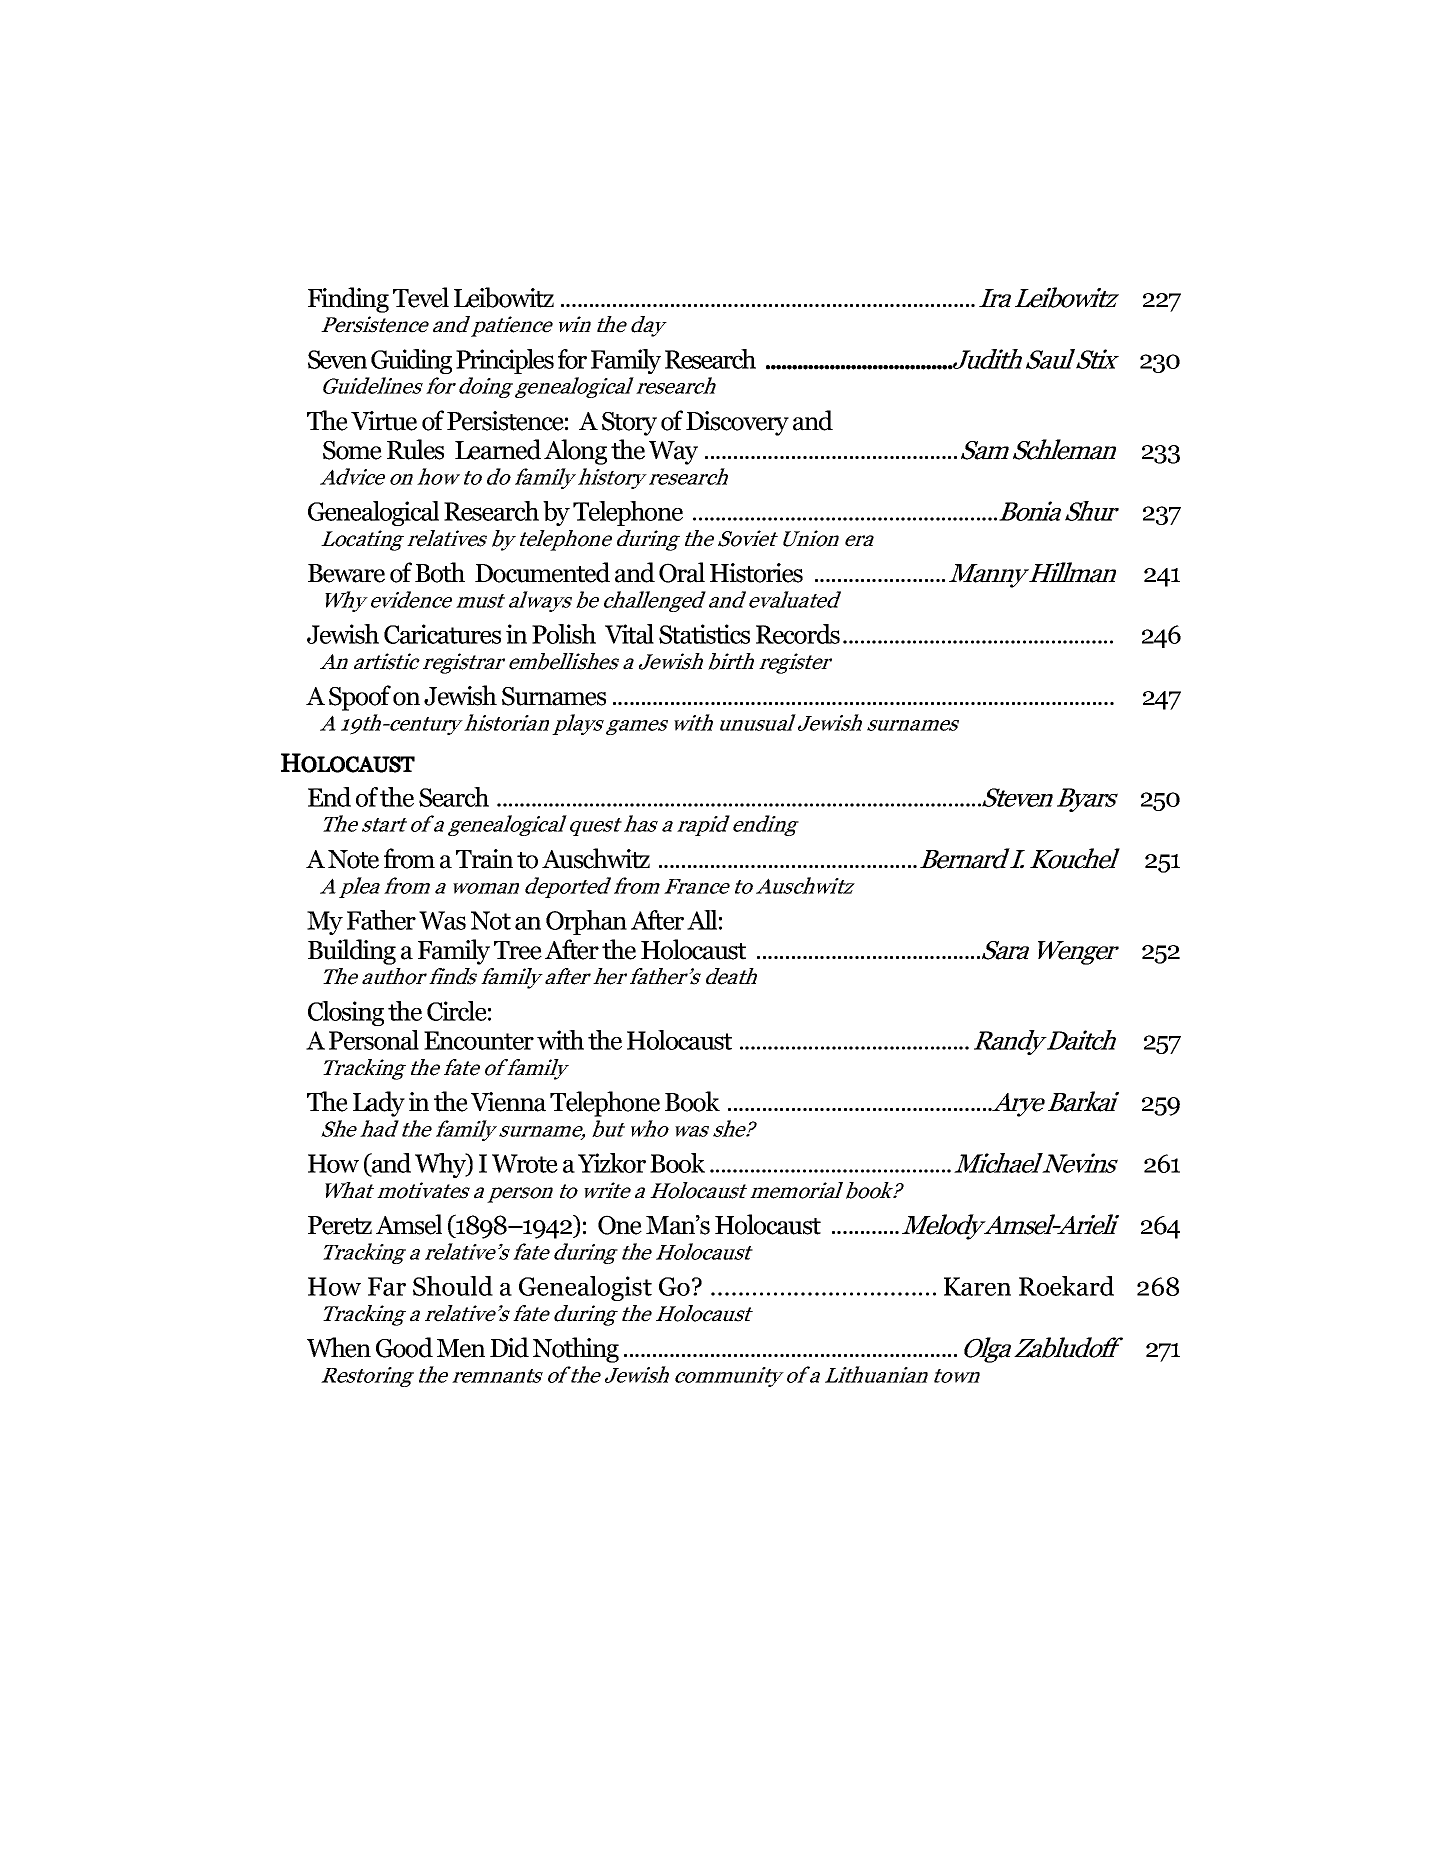  Describe the element at coordinates (379, 1104) in the document. I see `Lady` at that location.
